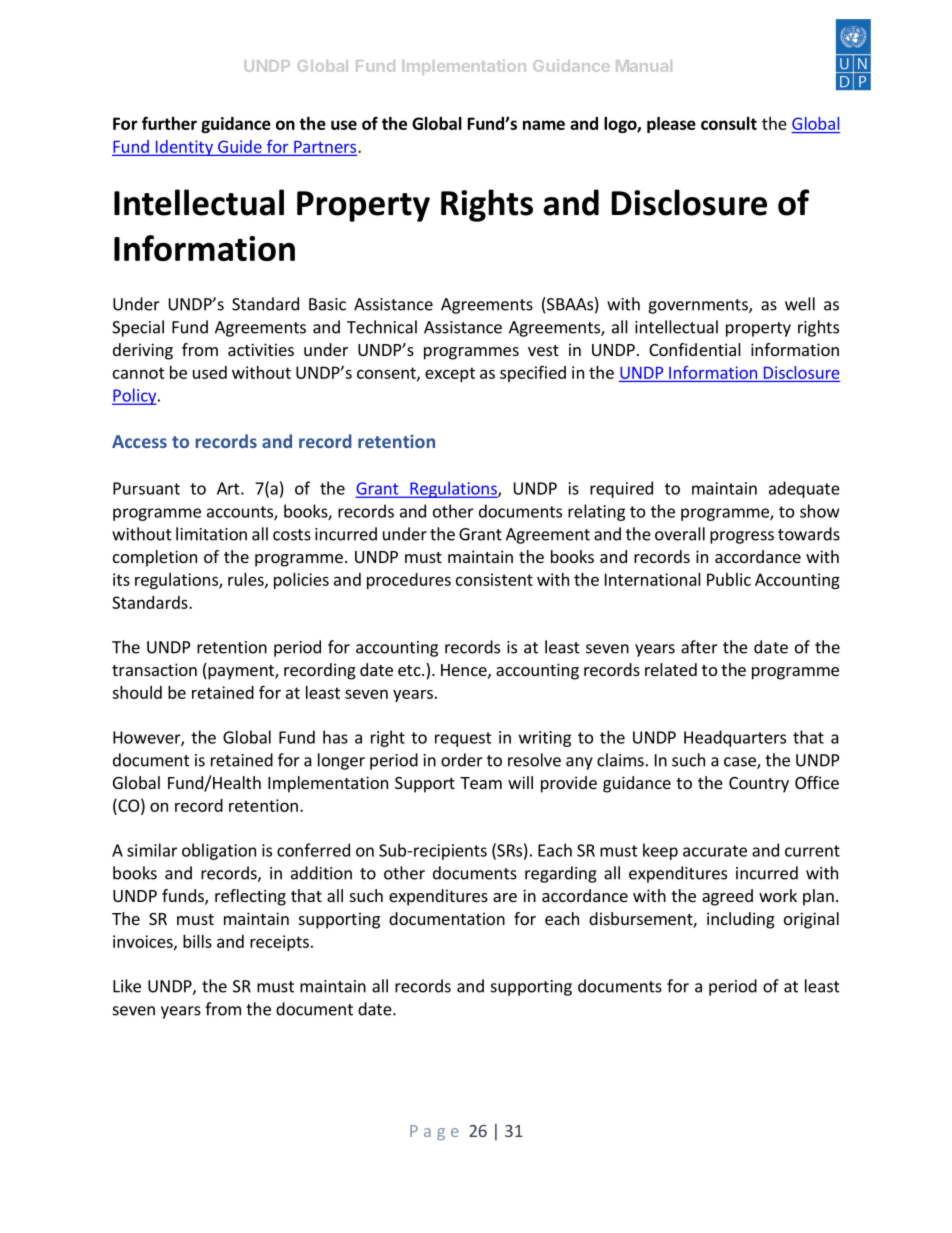 The image size is (952, 1233). Describe the element at coordinates (169, 123) in the screenshot. I see `further` at that location.
